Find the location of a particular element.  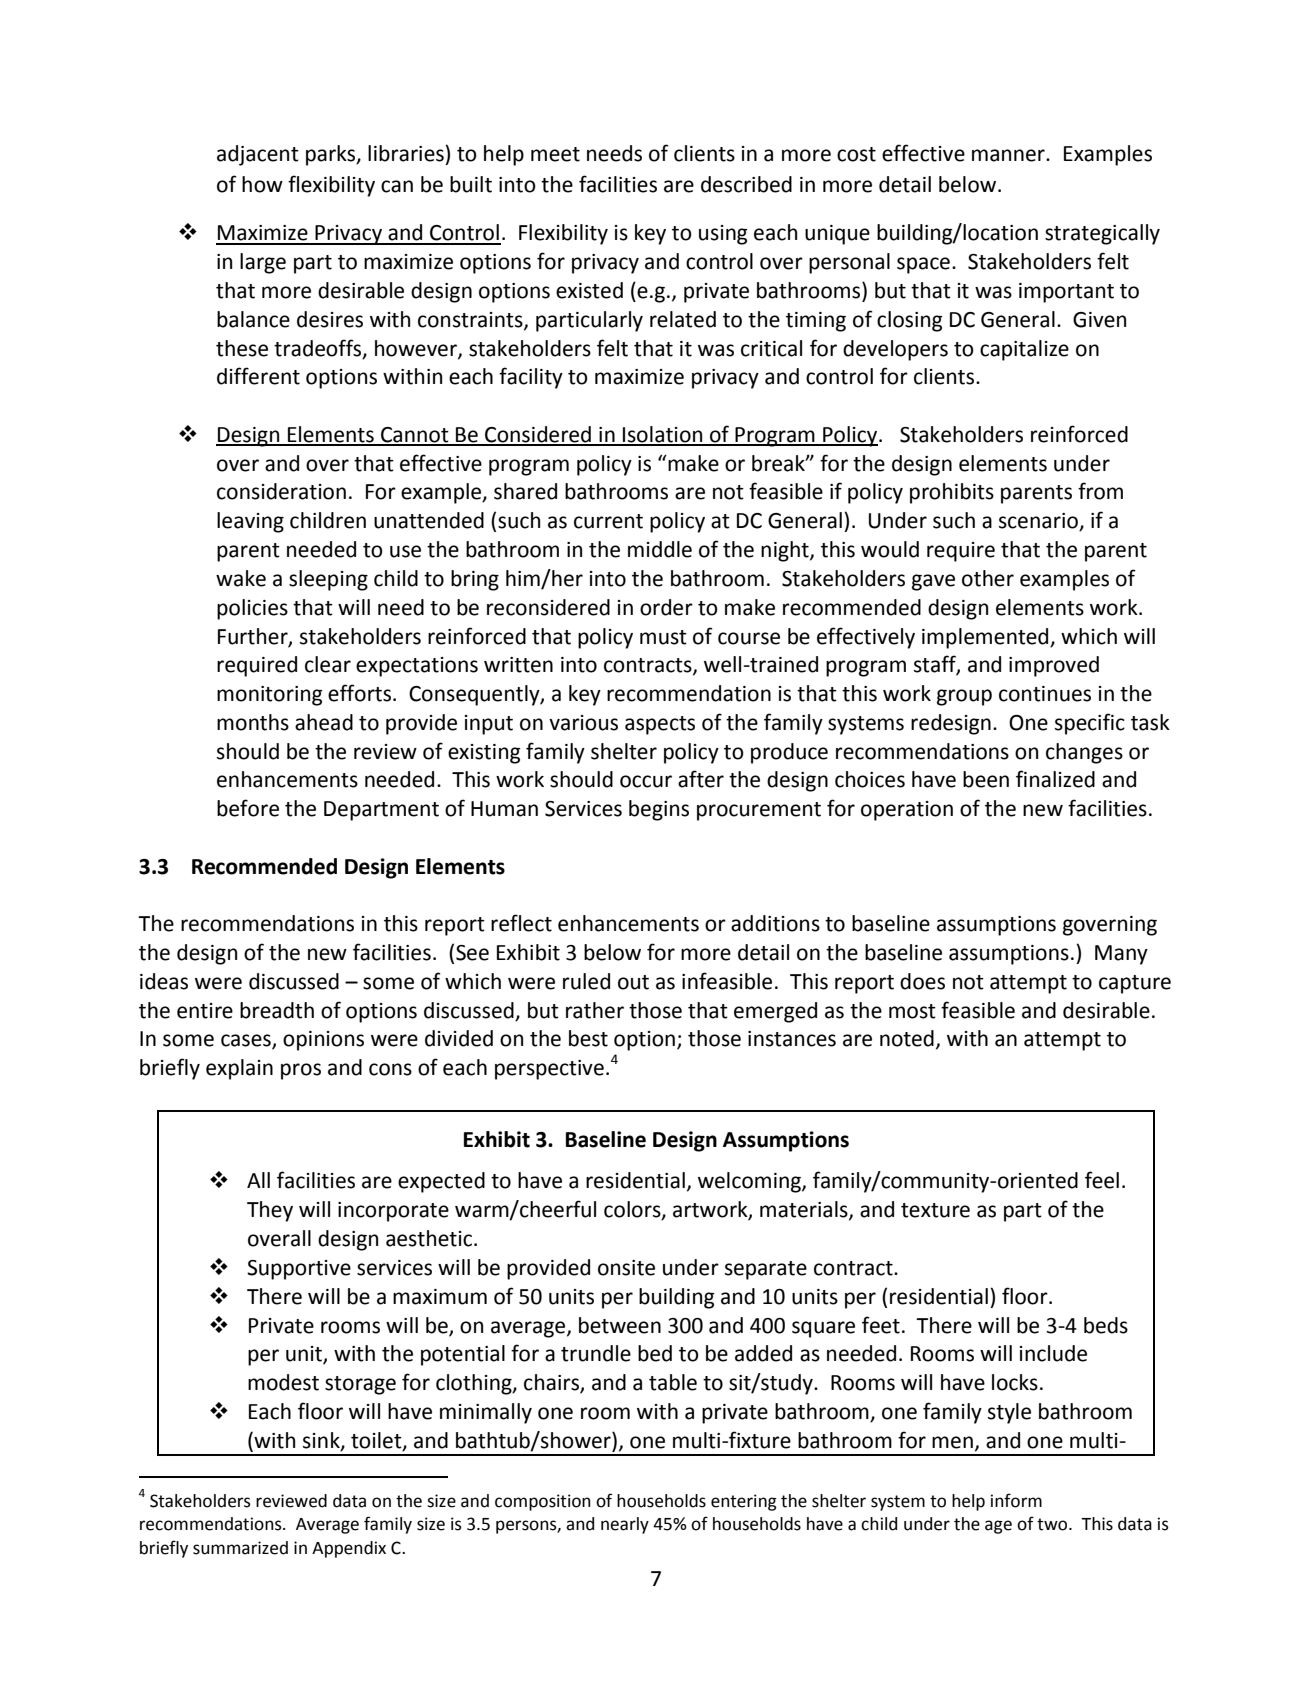

using is located at coordinates (723, 235).
